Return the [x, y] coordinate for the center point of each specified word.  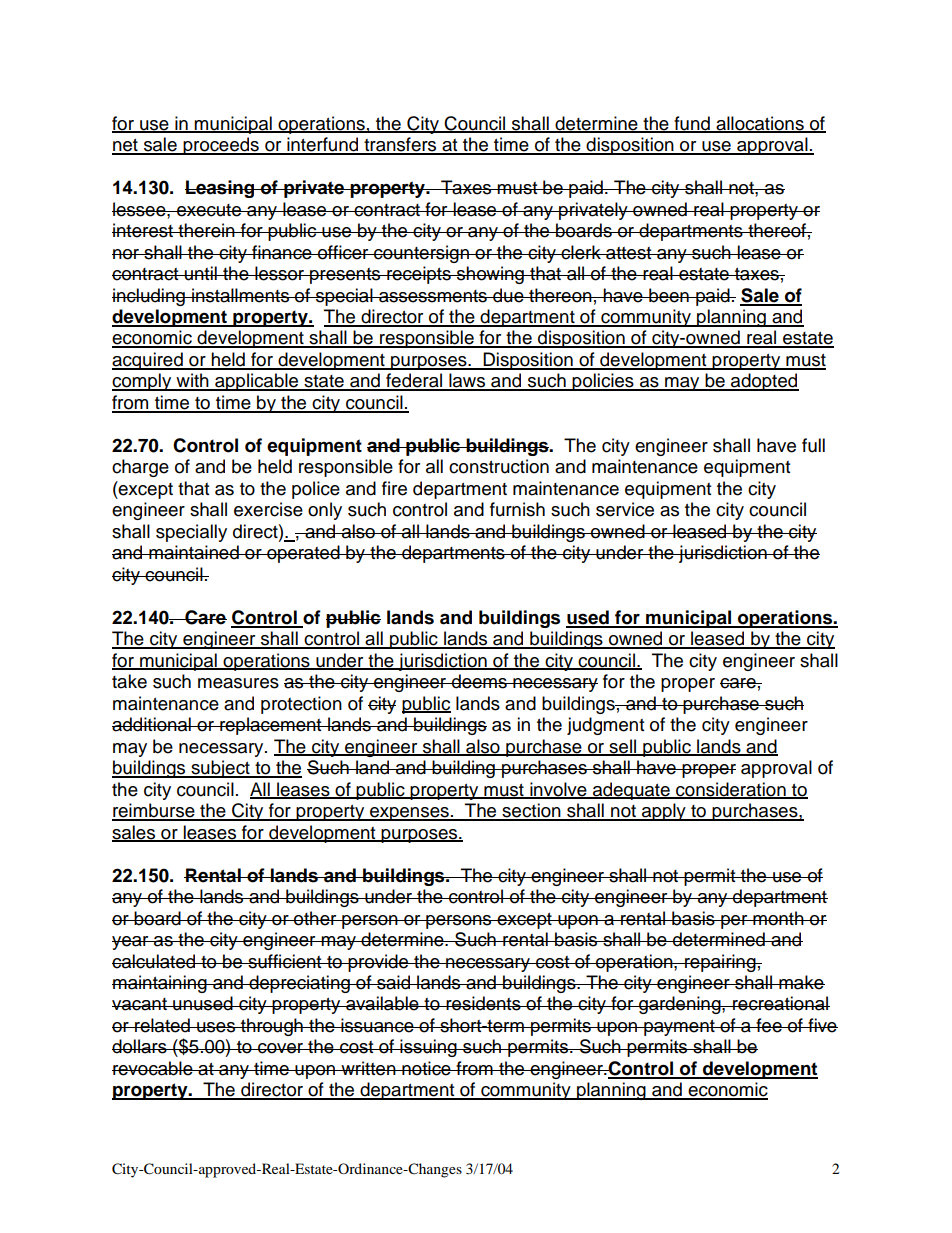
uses [216, 1027]
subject [220, 769]
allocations [760, 124]
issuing [428, 1048]
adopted [764, 382]
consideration [731, 790]
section [531, 811]
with [192, 381]
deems [479, 681]
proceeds [221, 146]
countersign [421, 254]
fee [769, 1025]
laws [467, 381]
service [625, 509]
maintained [194, 552]
